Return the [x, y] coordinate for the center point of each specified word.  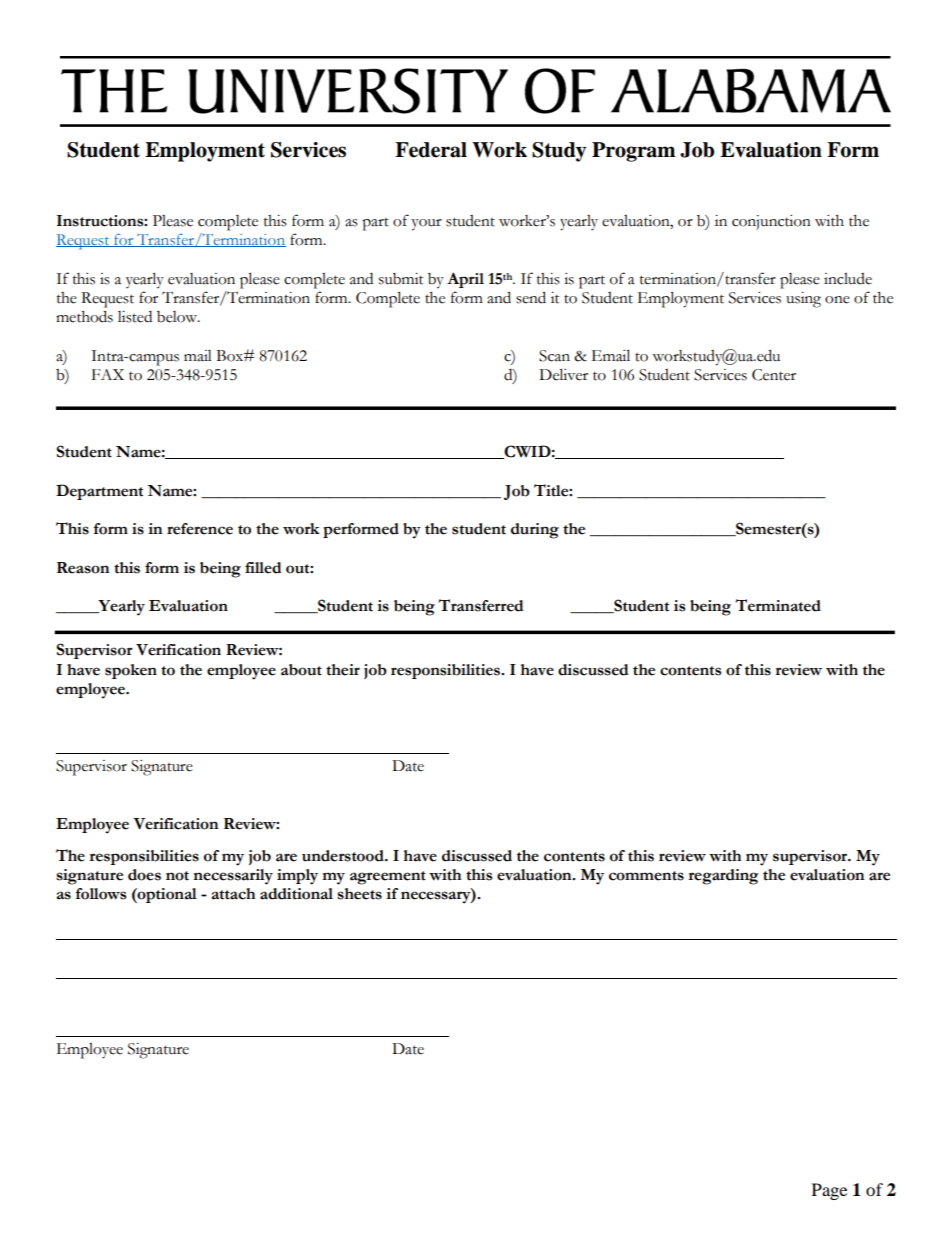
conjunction [771, 222]
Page [829, 1191]
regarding [724, 877]
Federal [431, 150]
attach [233, 894]
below [178, 317]
